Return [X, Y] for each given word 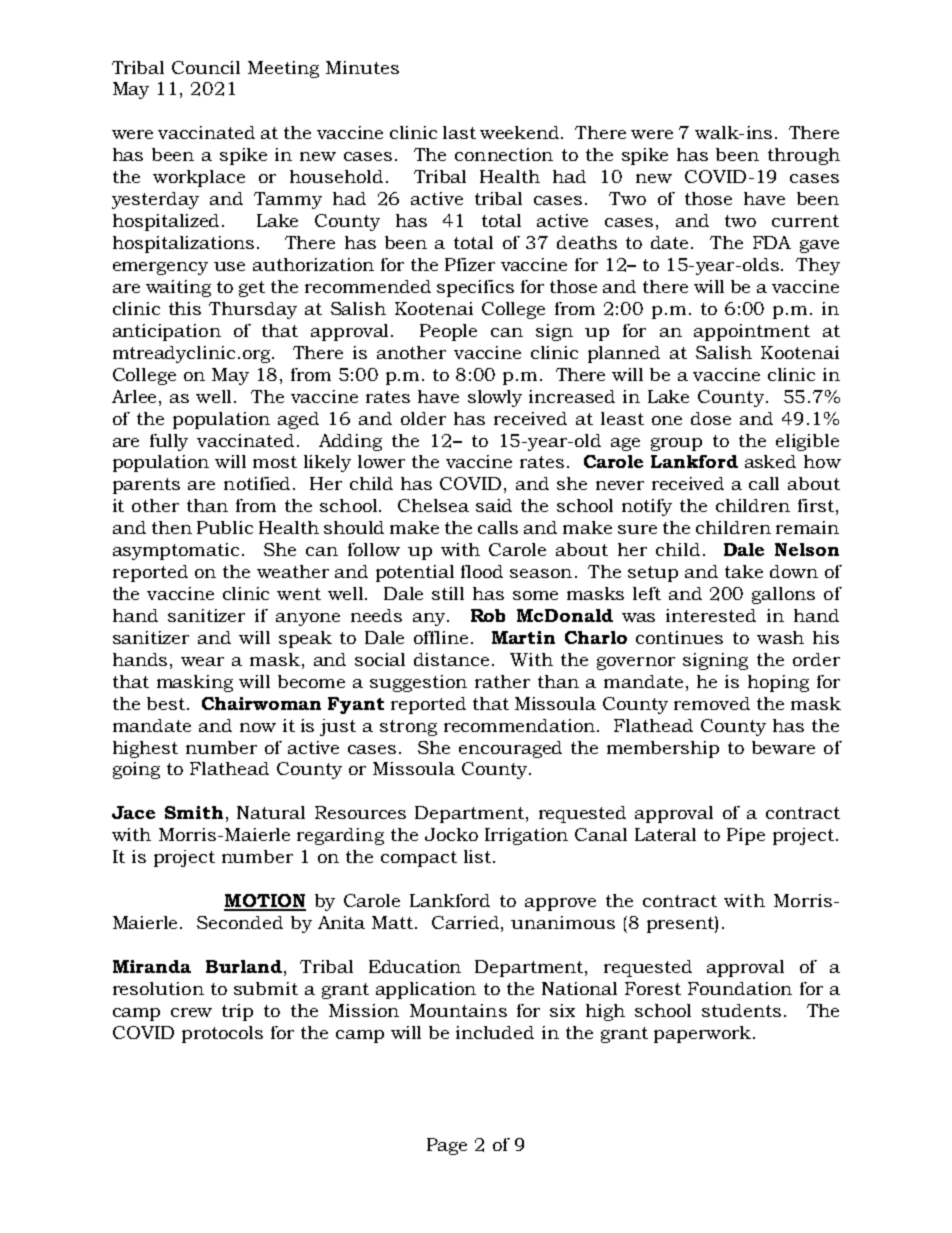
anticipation [167, 332]
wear [202, 661]
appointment [752, 332]
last [459, 132]
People [448, 332]
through [804, 156]
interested [711, 615]
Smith [194, 812]
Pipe [746, 836]
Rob [488, 615]
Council [206, 67]
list [479, 856]
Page [447, 1146]
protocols [222, 1034]
